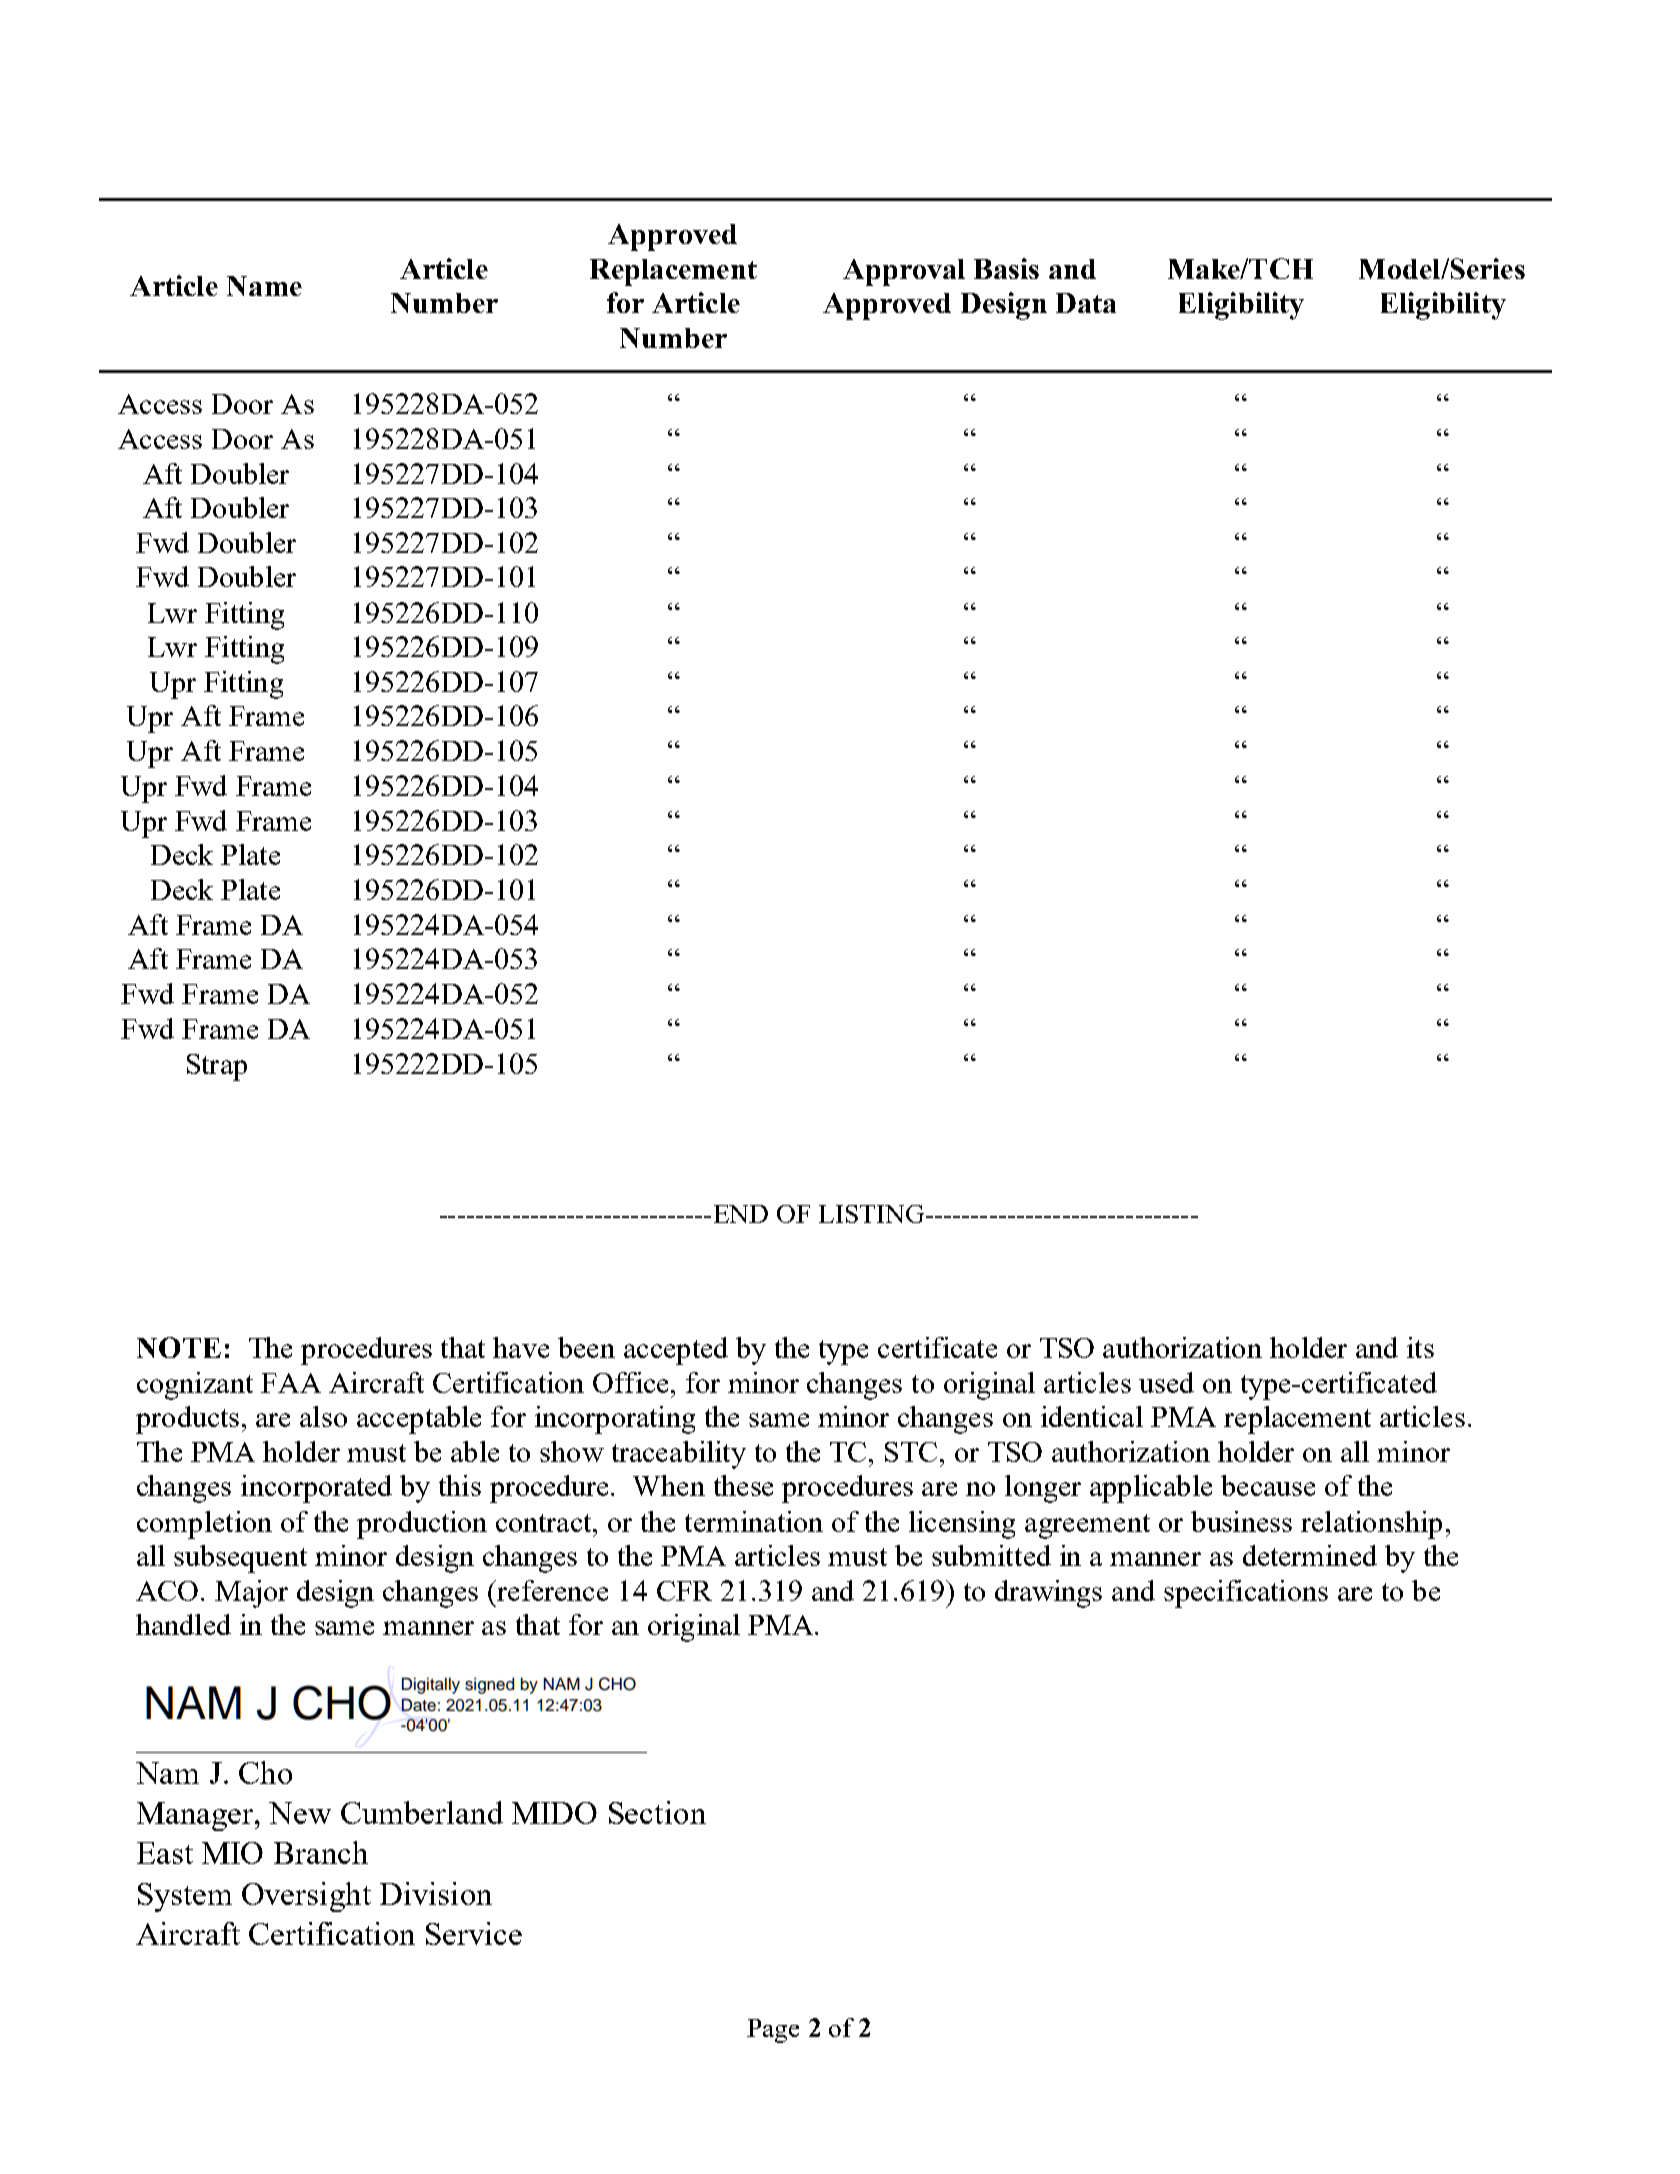 The image size is (1680, 2174). What do you see at coordinates (904, 272) in the screenshot?
I see `Approval` at bounding box center [904, 272].
